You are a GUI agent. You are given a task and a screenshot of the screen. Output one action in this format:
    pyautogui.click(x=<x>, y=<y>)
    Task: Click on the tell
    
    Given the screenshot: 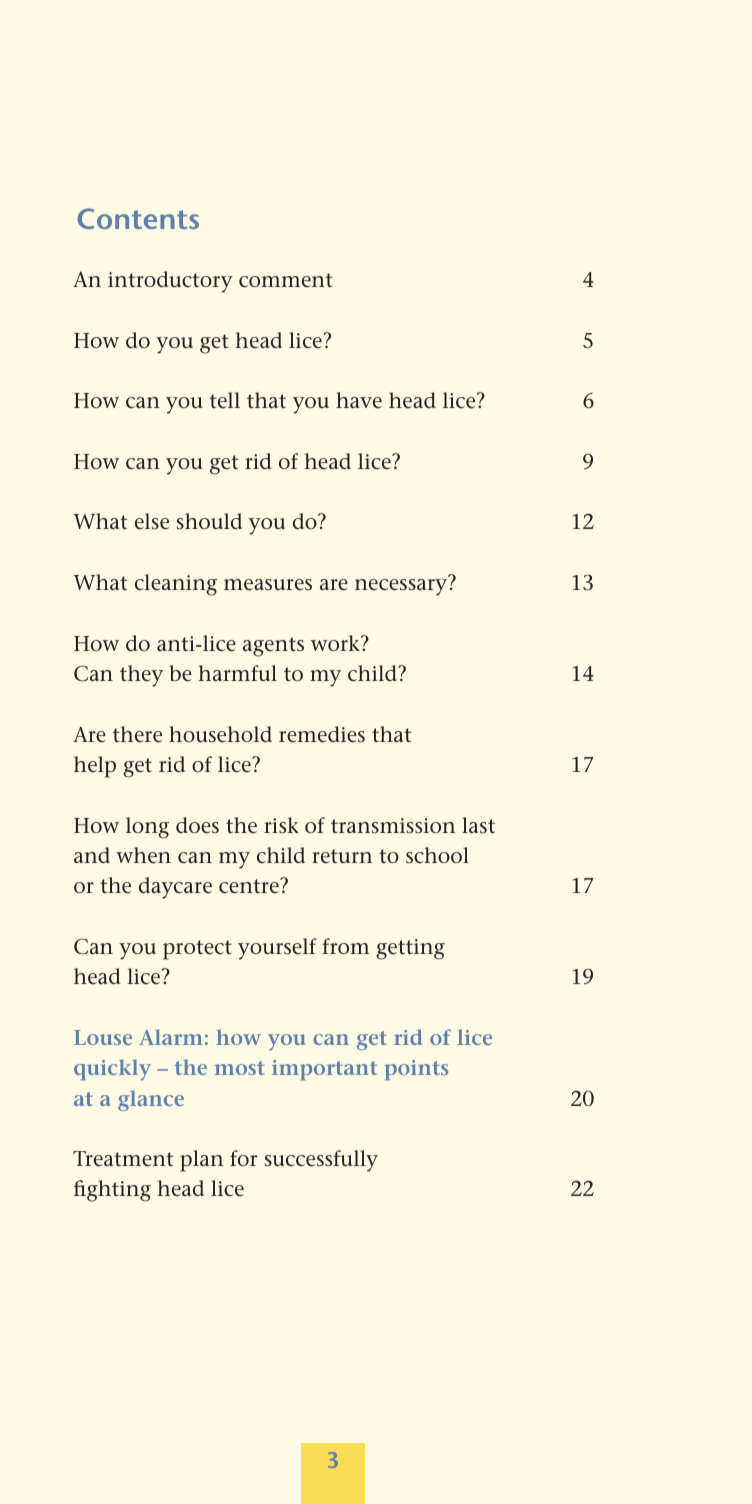 What is the action you would take?
    pyautogui.click(x=225, y=400)
